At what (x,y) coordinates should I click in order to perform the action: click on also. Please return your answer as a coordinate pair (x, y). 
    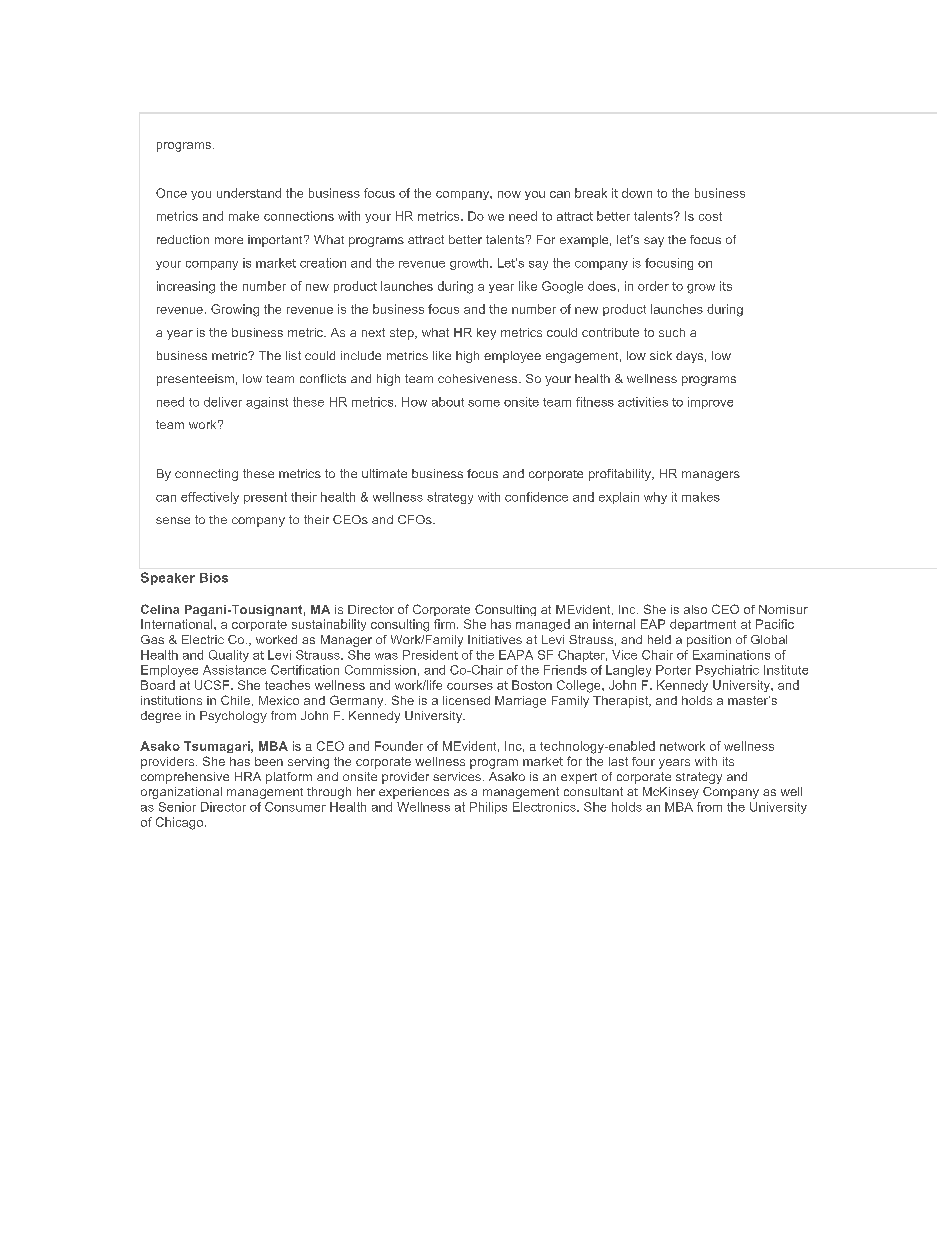
    Looking at the image, I should click on (695, 609).
